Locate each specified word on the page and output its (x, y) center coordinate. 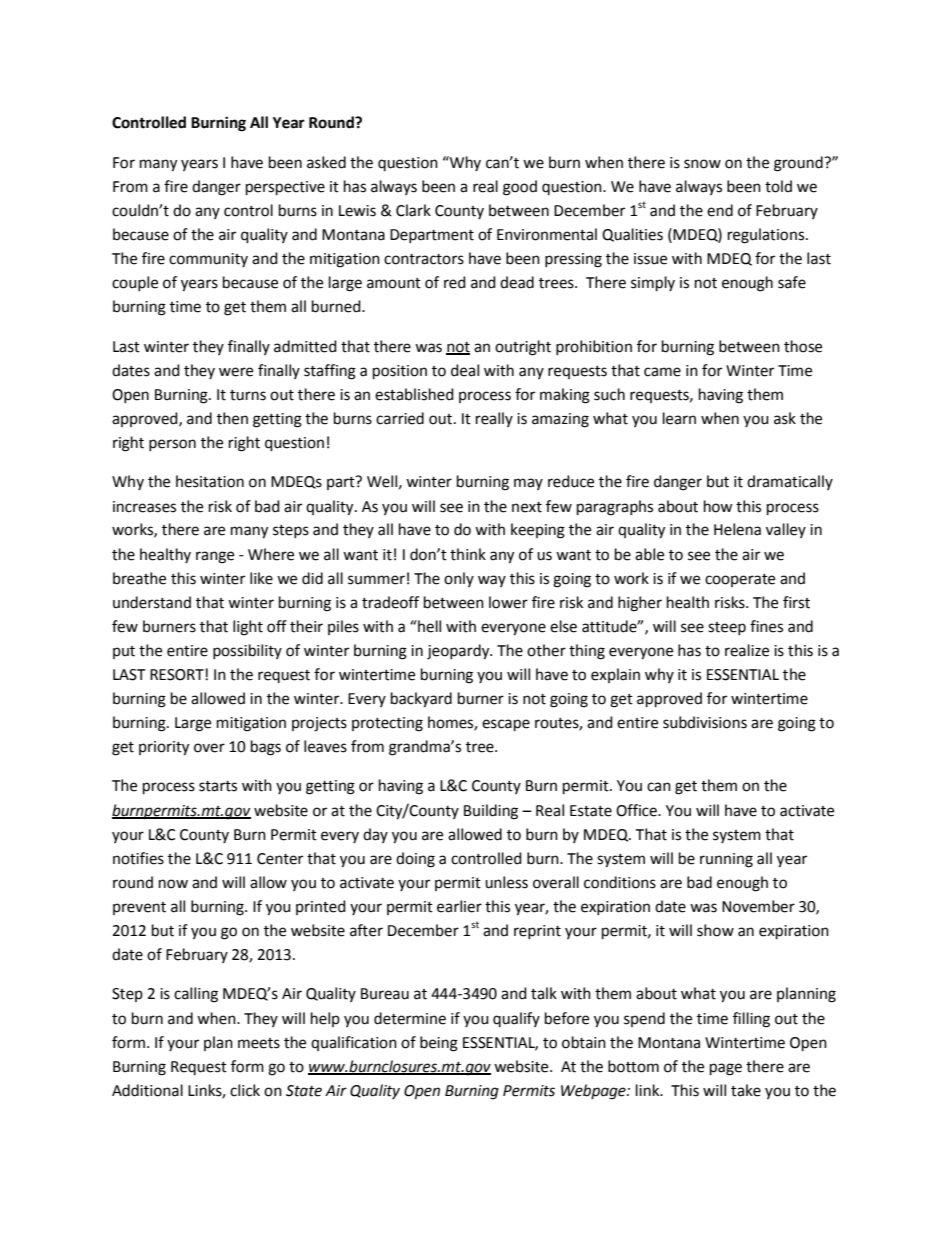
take (746, 1090)
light (248, 628)
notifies (138, 858)
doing (415, 860)
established (414, 394)
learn (679, 418)
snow (702, 164)
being (439, 1044)
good (520, 188)
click (245, 1090)
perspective (285, 188)
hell (428, 626)
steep (727, 628)
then (232, 418)
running (726, 860)
